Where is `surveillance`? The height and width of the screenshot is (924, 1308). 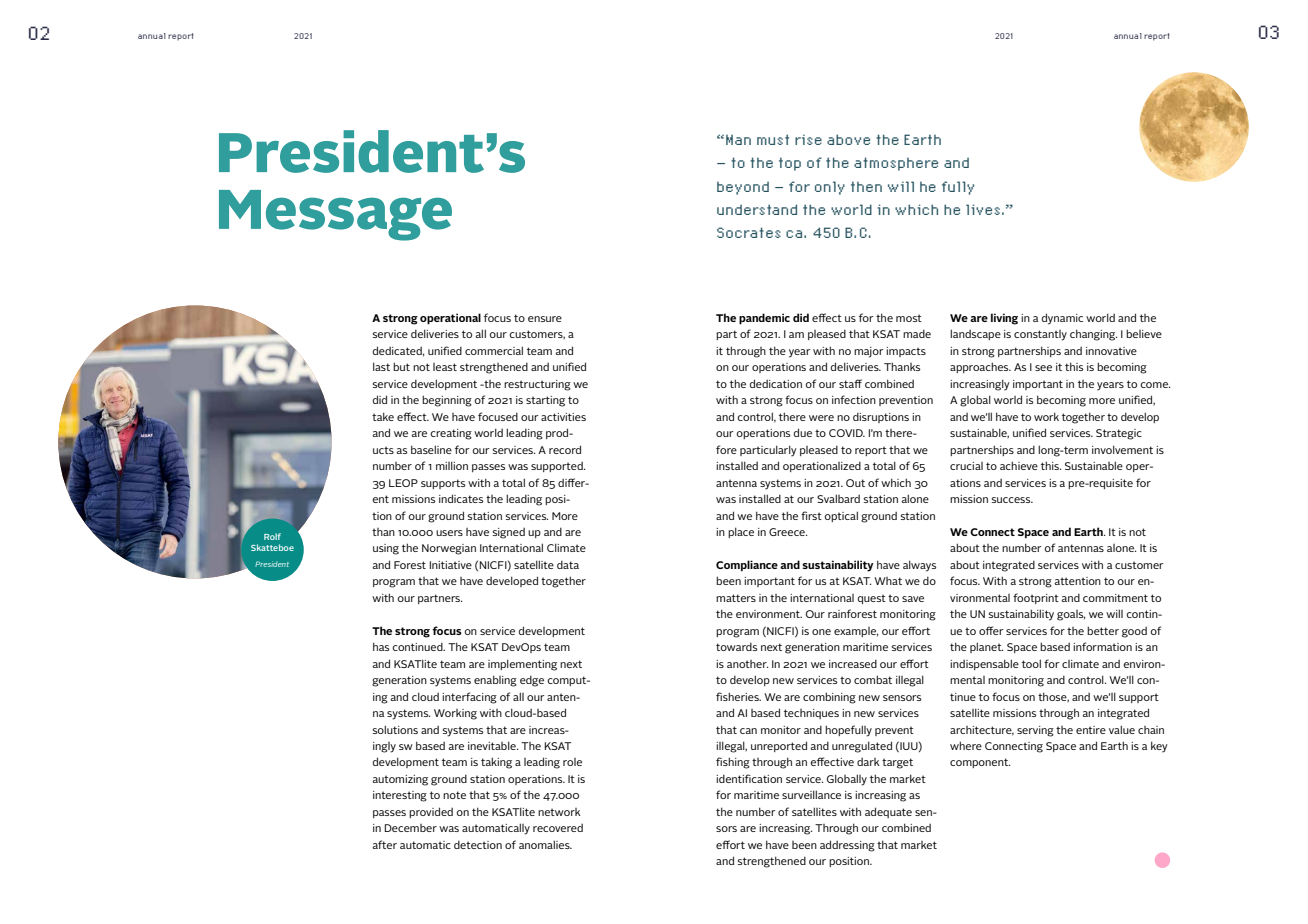
surveillance is located at coordinates (811, 794).
